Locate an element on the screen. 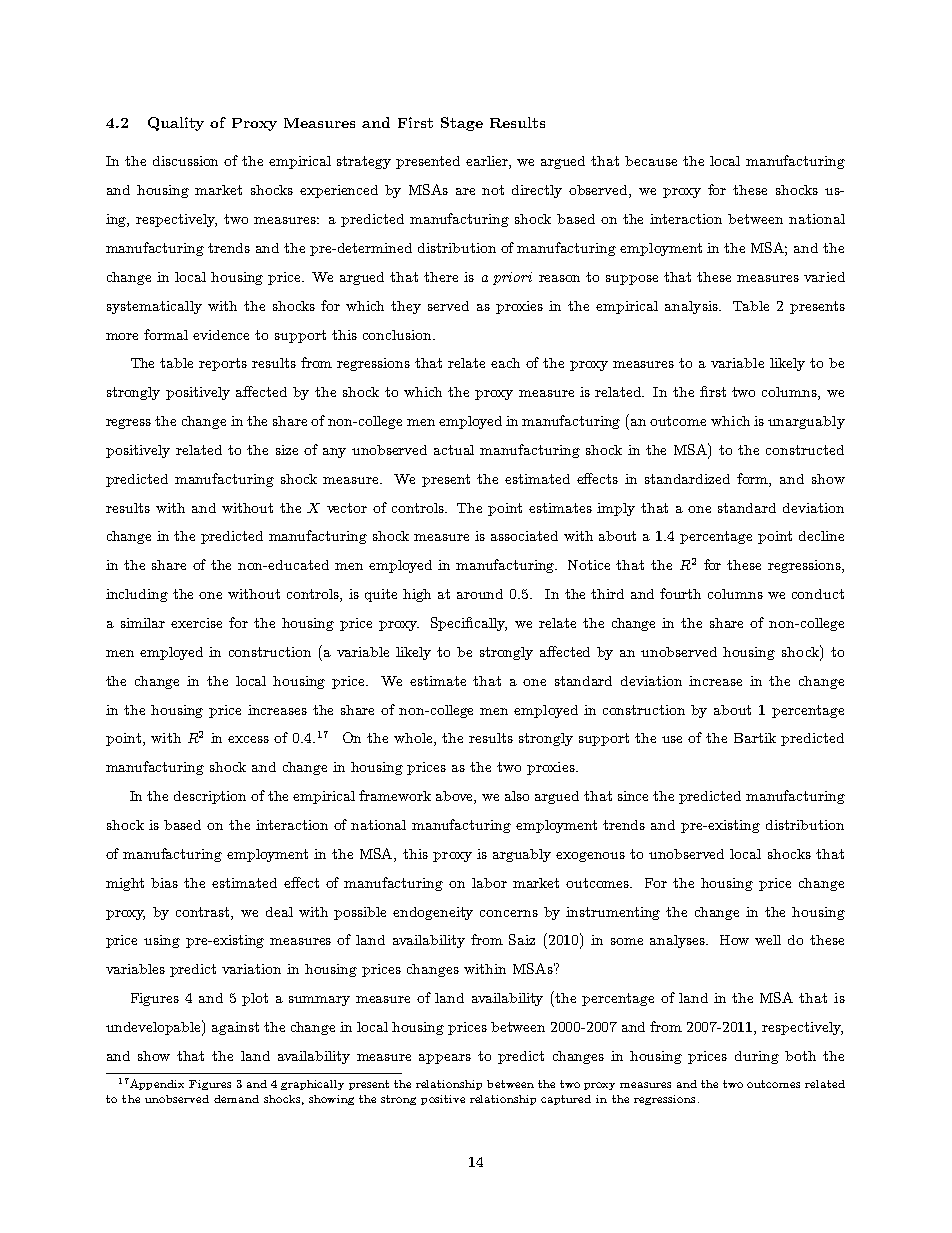 The image size is (952, 1233). actual is located at coordinates (454, 450).
